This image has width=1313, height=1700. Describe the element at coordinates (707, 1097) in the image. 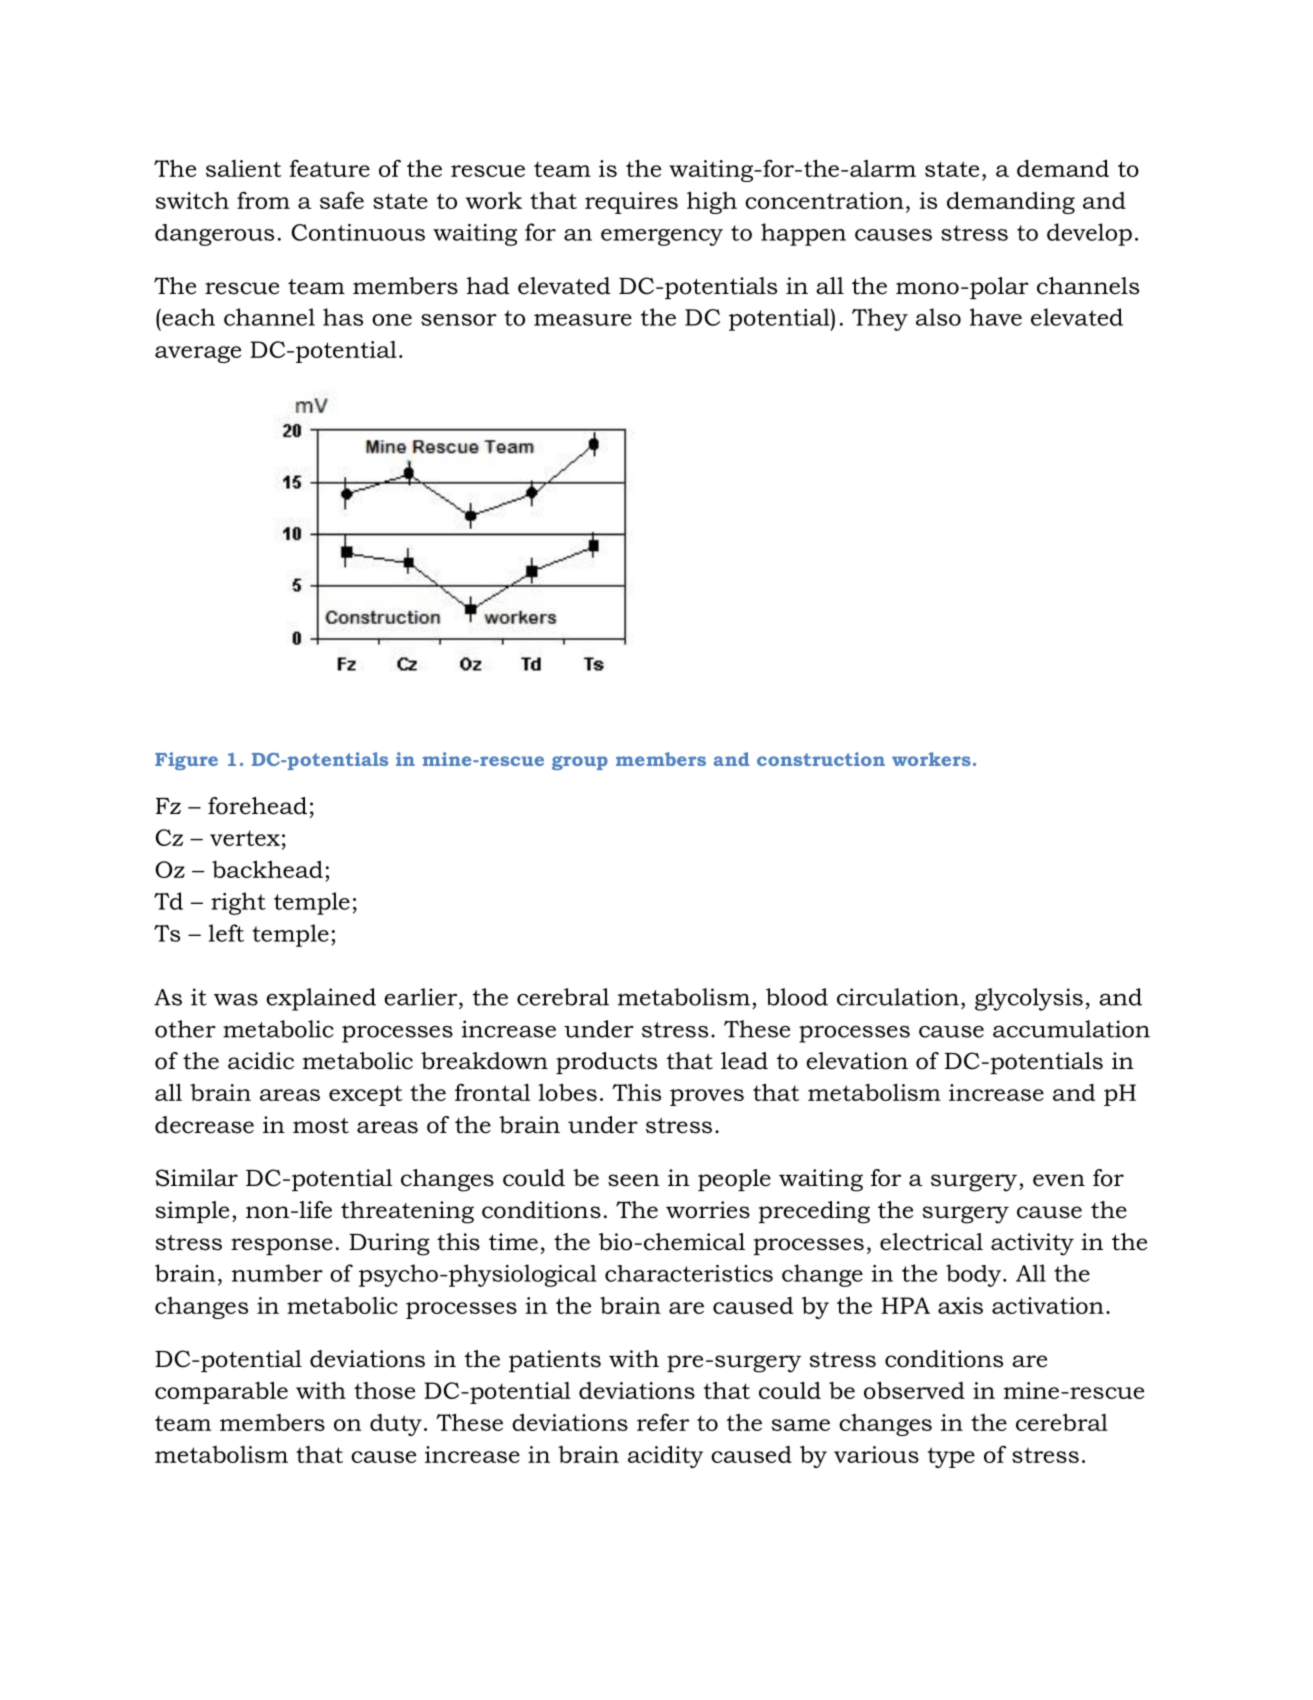

I see `proves` at that location.
